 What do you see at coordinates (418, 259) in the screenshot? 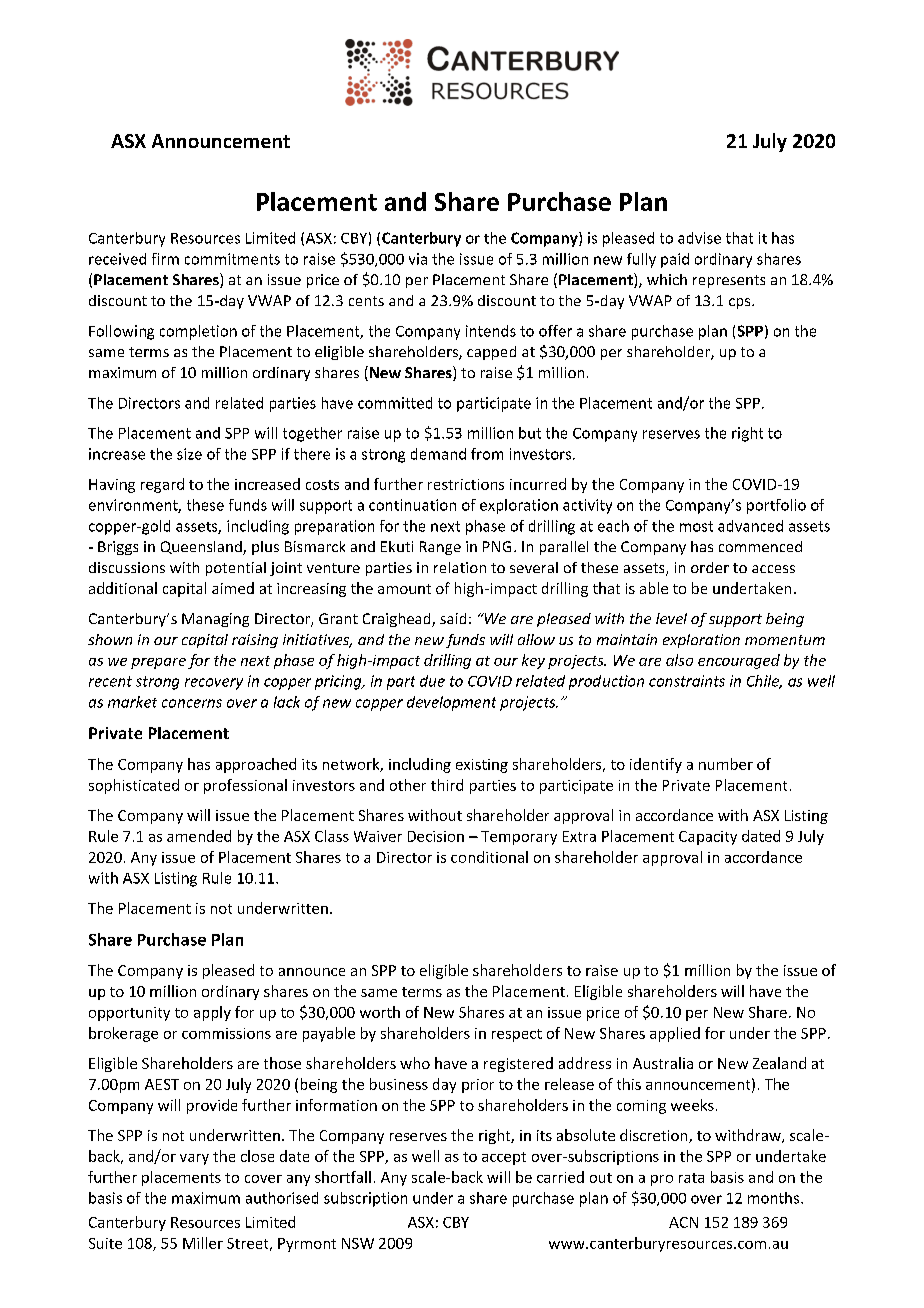
I see `via` at bounding box center [418, 259].
